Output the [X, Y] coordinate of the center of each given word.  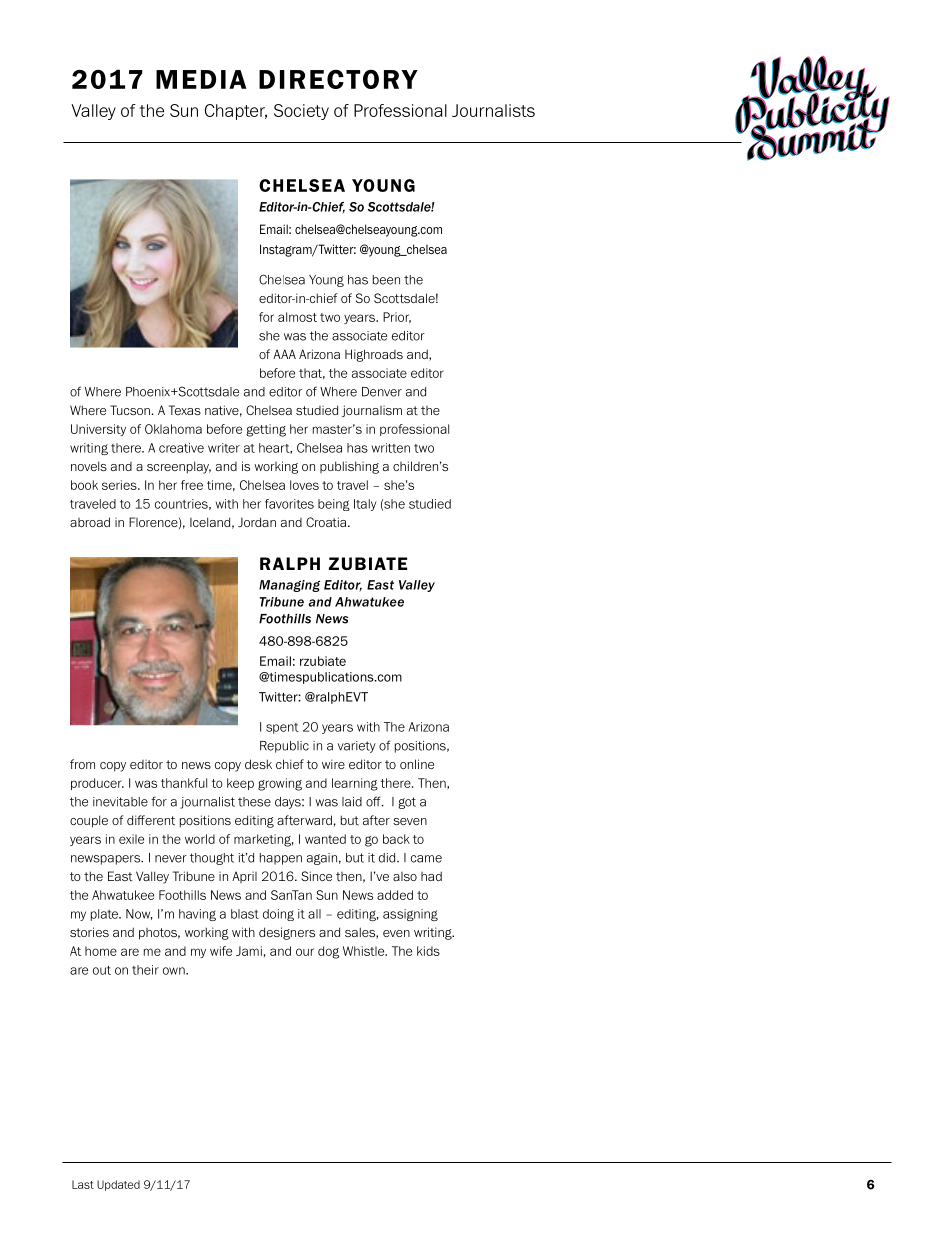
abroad [90, 522]
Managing [289, 586]
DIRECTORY [338, 79]
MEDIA [201, 79]
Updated [118, 1185]
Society [301, 112]
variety [357, 747]
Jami [249, 951]
